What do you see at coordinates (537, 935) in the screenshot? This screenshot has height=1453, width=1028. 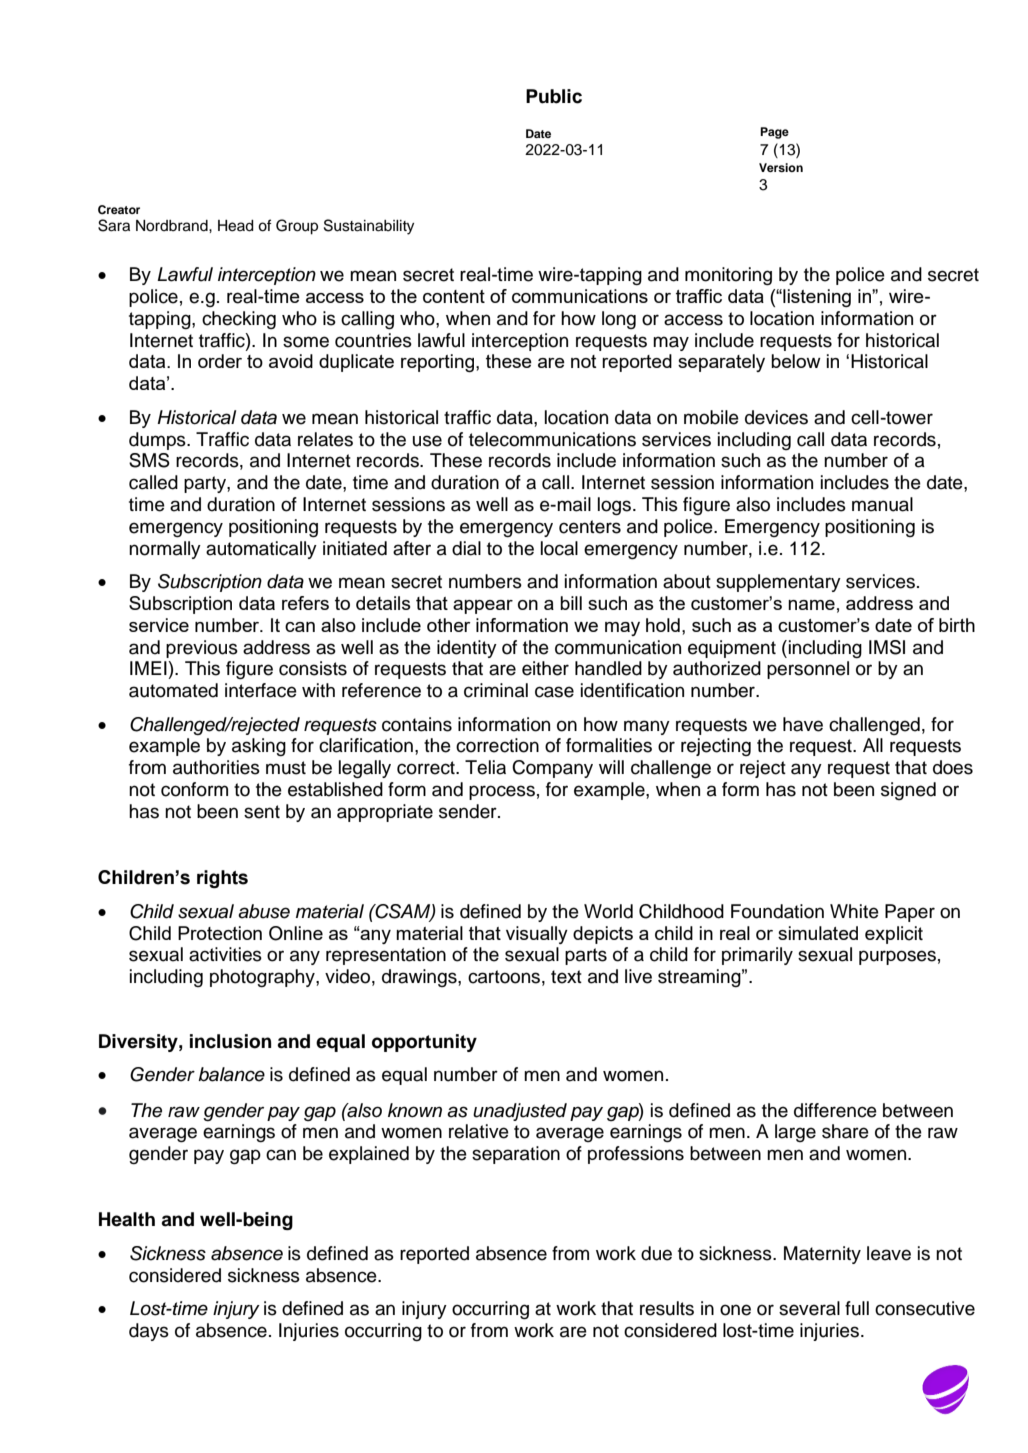 I see `visually` at bounding box center [537, 935].
